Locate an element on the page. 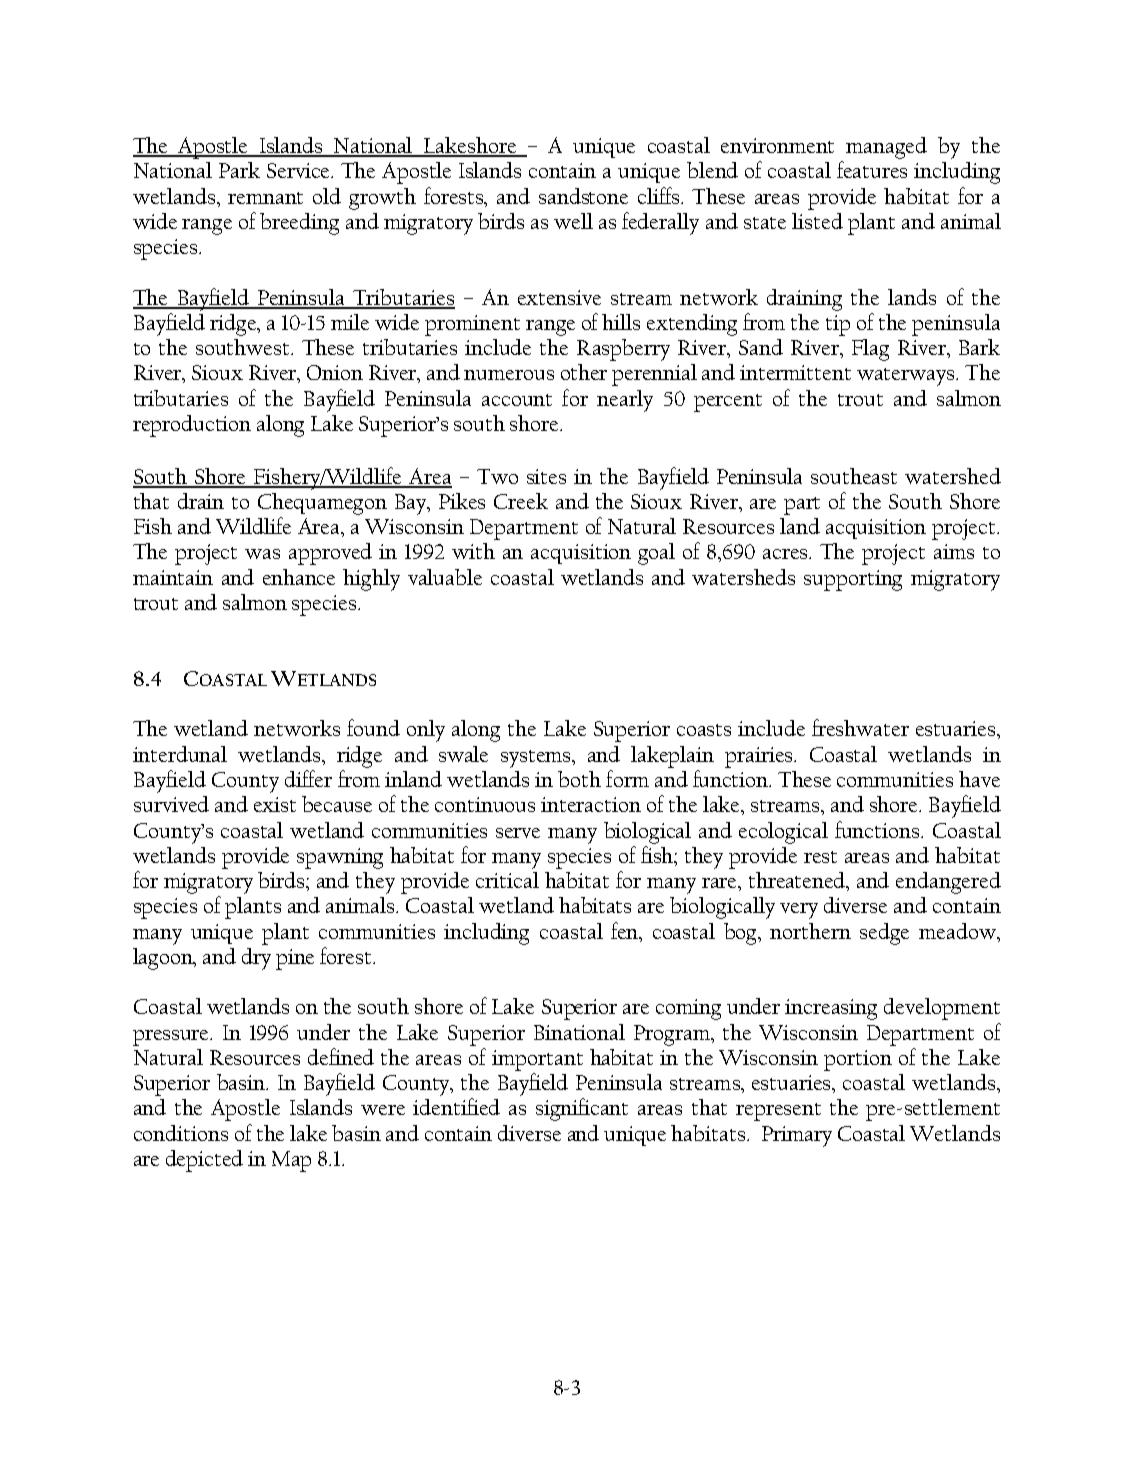 This page has width=1134, height=1468. Park is located at coordinates (239, 170).
